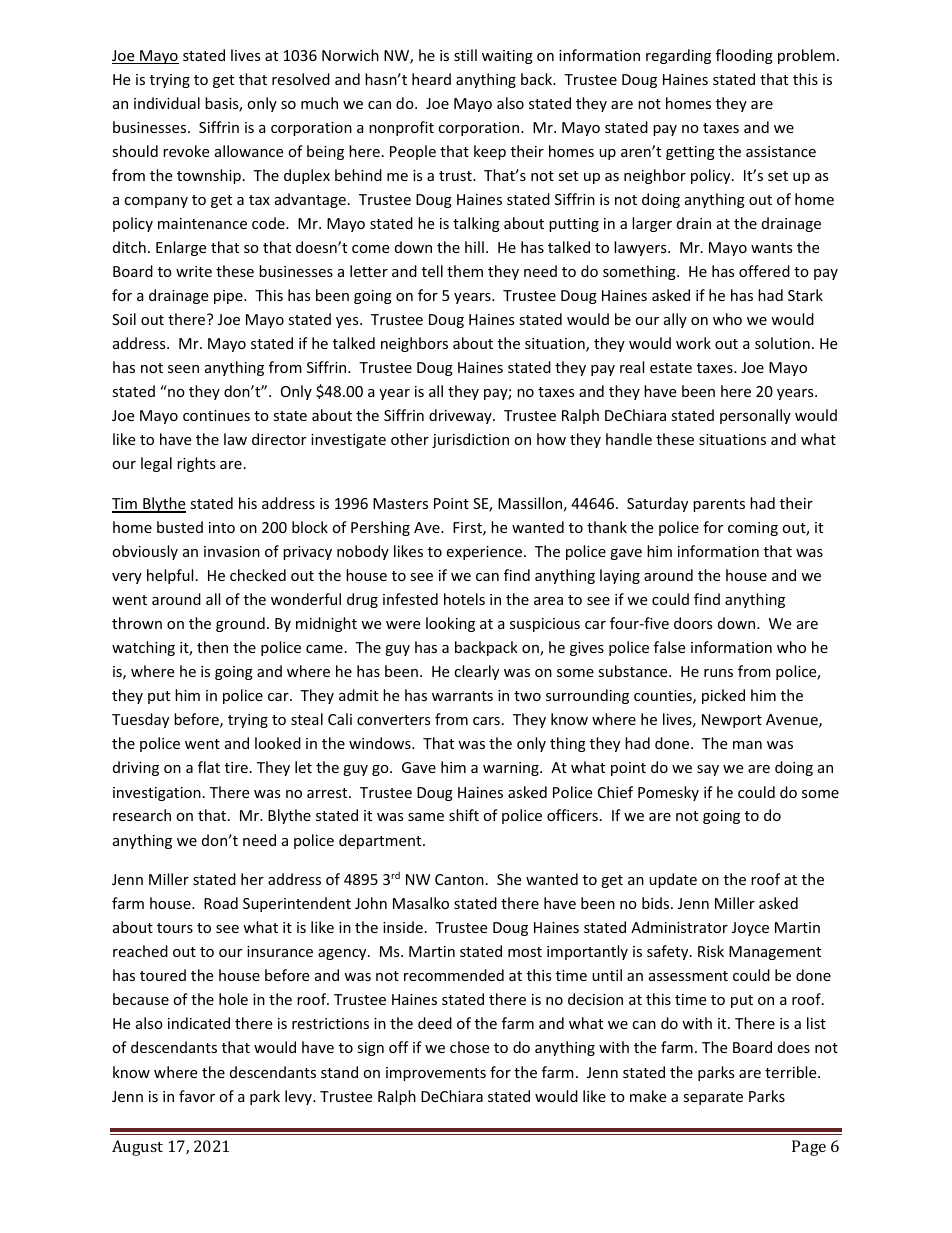 This page has height=1233, width=952. Describe the element at coordinates (629, 439) in the page. I see `handle` at that location.
